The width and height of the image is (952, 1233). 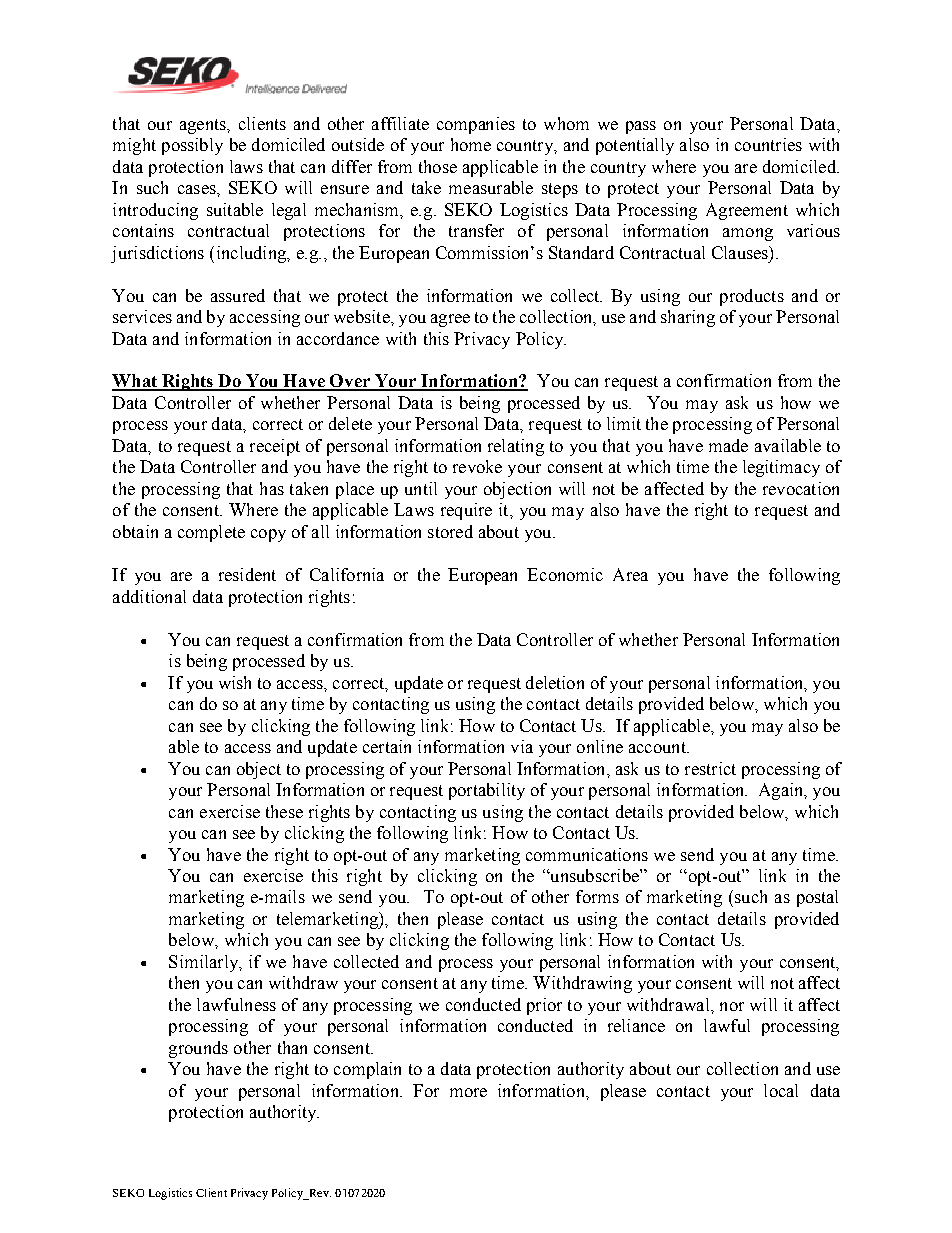 I want to click on portability, so click(x=487, y=791).
